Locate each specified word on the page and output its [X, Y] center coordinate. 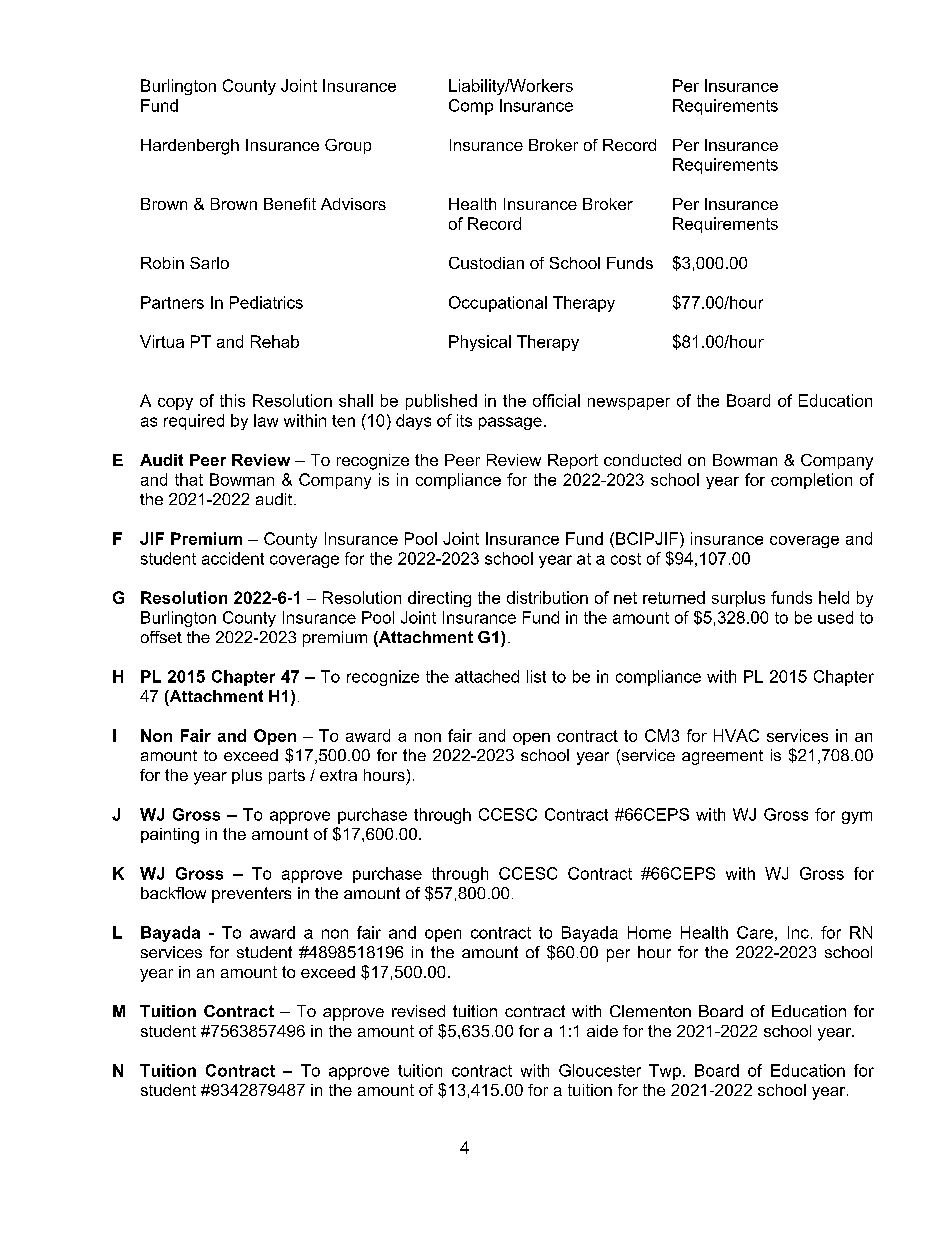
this [232, 400]
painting [170, 836]
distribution [547, 597]
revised [418, 1011]
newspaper [629, 404]
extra [338, 775]
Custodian [486, 263]
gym [857, 817]
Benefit [290, 204]
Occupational [498, 304]
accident [233, 558]
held [834, 597]
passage [510, 423]
